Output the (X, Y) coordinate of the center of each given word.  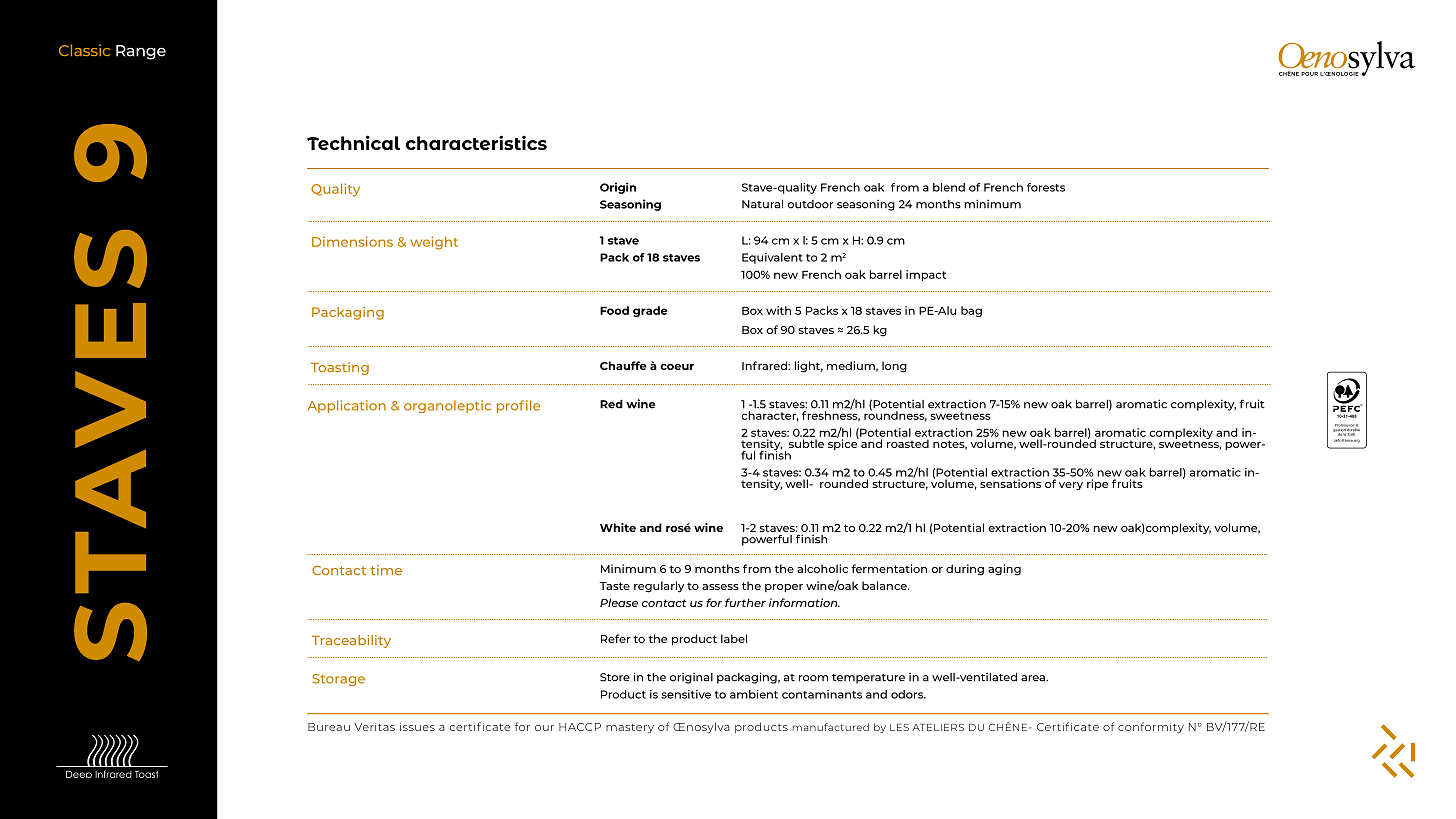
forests (1046, 187)
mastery (630, 728)
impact (926, 275)
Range (141, 52)
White (618, 527)
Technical (353, 142)
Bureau (329, 727)
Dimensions (352, 241)
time (386, 570)
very (1071, 486)
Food (614, 310)
